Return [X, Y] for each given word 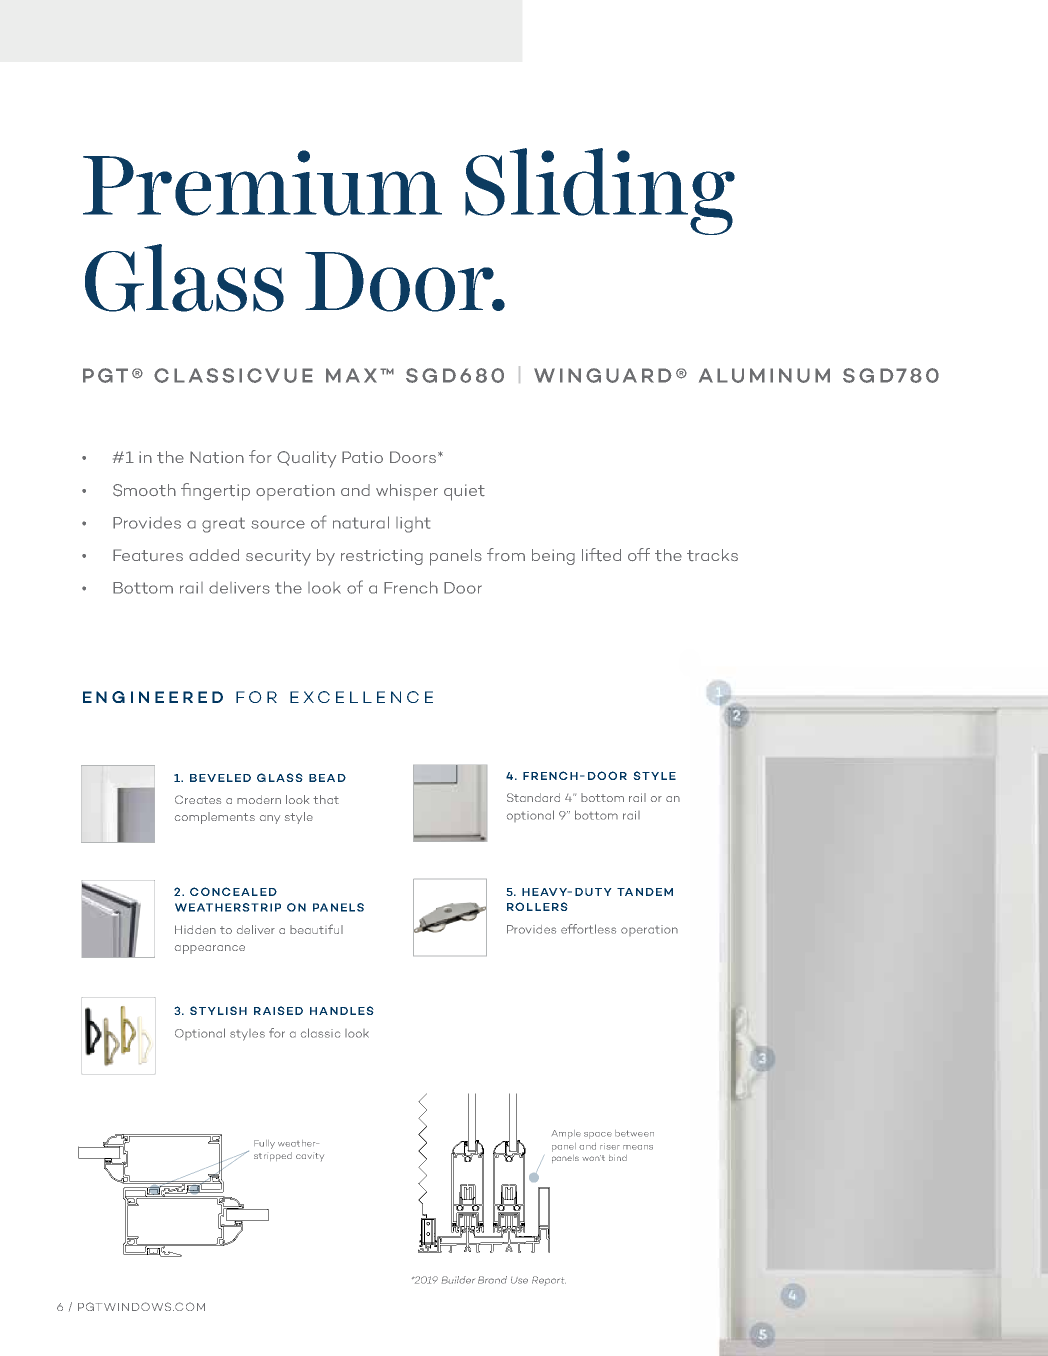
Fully [264, 1144]
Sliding [600, 191]
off [639, 554]
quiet [464, 492]
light [413, 525]
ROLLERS [537, 906]
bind [618, 1158]
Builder [458, 1280]
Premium [262, 183]
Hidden [195, 929]
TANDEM [645, 892]
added [214, 555]
